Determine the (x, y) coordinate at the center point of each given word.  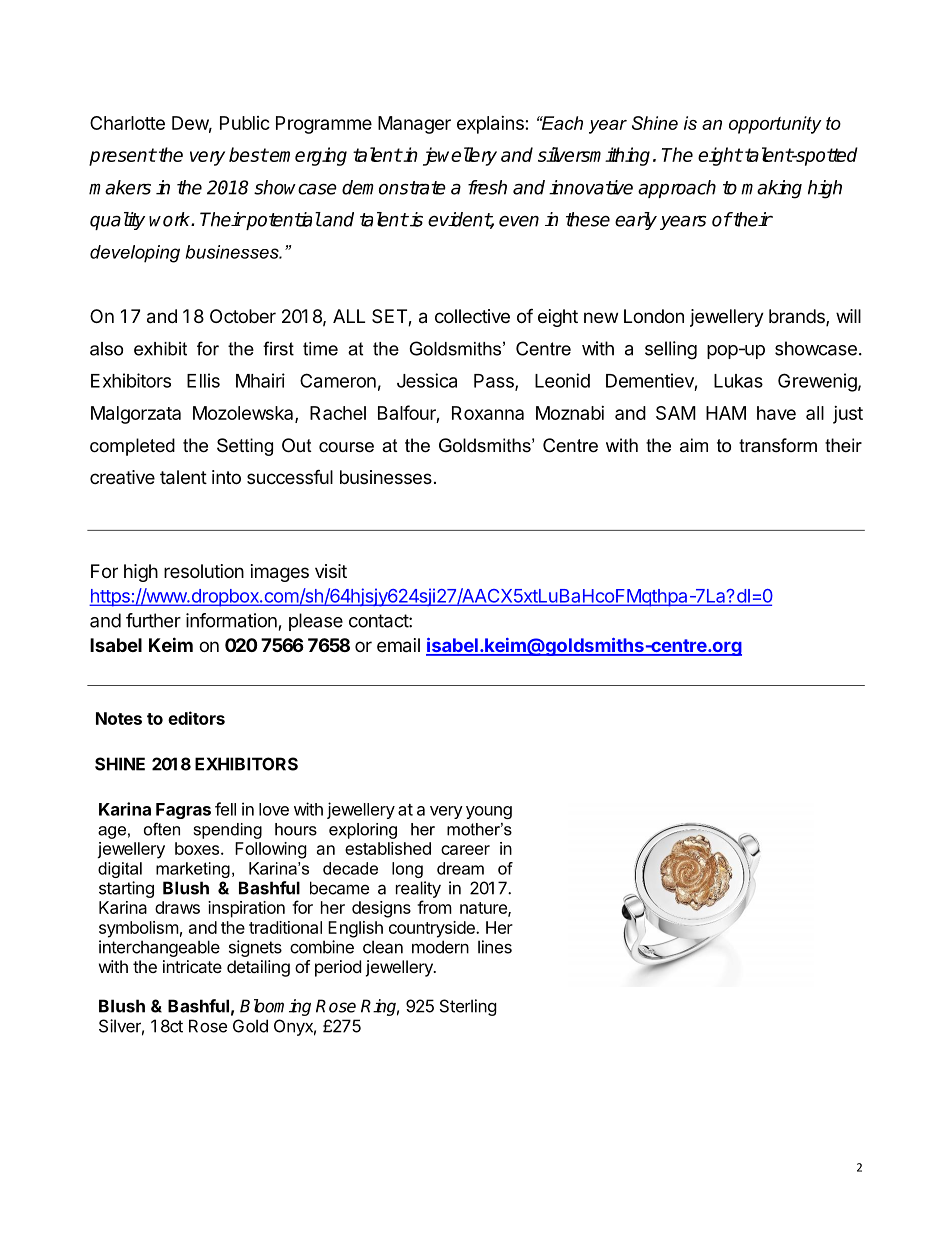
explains (490, 125)
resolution (204, 571)
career (465, 850)
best (248, 154)
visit (331, 571)
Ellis (203, 380)
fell (225, 809)
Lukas (738, 381)
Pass (495, 382)
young (489, 812)
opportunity (775, 125)
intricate (192, 966)
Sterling (468, 1007)
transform (778, 445)
